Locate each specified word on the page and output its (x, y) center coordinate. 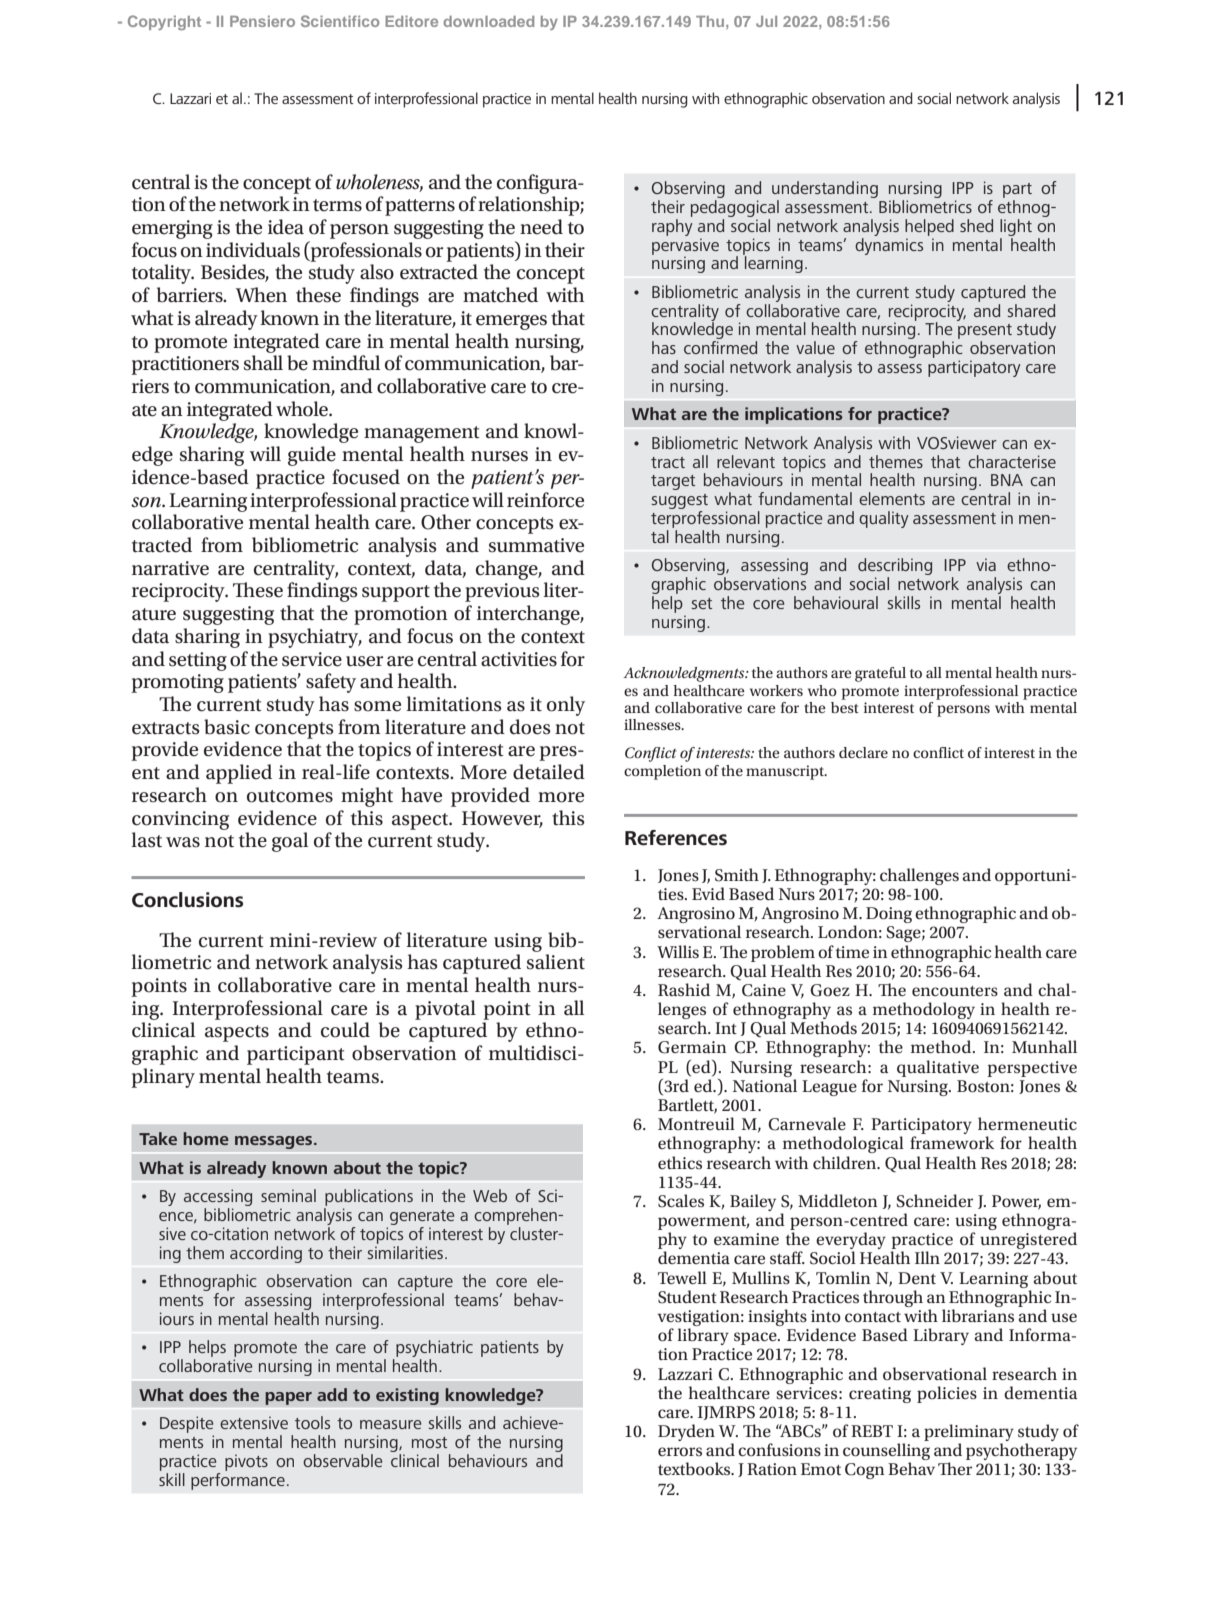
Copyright (164, 22)
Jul (766, 21)
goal (290, 842)
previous (502, 592)
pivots (246, 1462)
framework (952, 1143)
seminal (288, 1195)
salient (556, 962)
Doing (889, 915)
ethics (680, 1163)
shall (263, 363)
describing (895, 568)
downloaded (488, 21)
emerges (511, 322)
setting (198, 661)
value (815, 347)
